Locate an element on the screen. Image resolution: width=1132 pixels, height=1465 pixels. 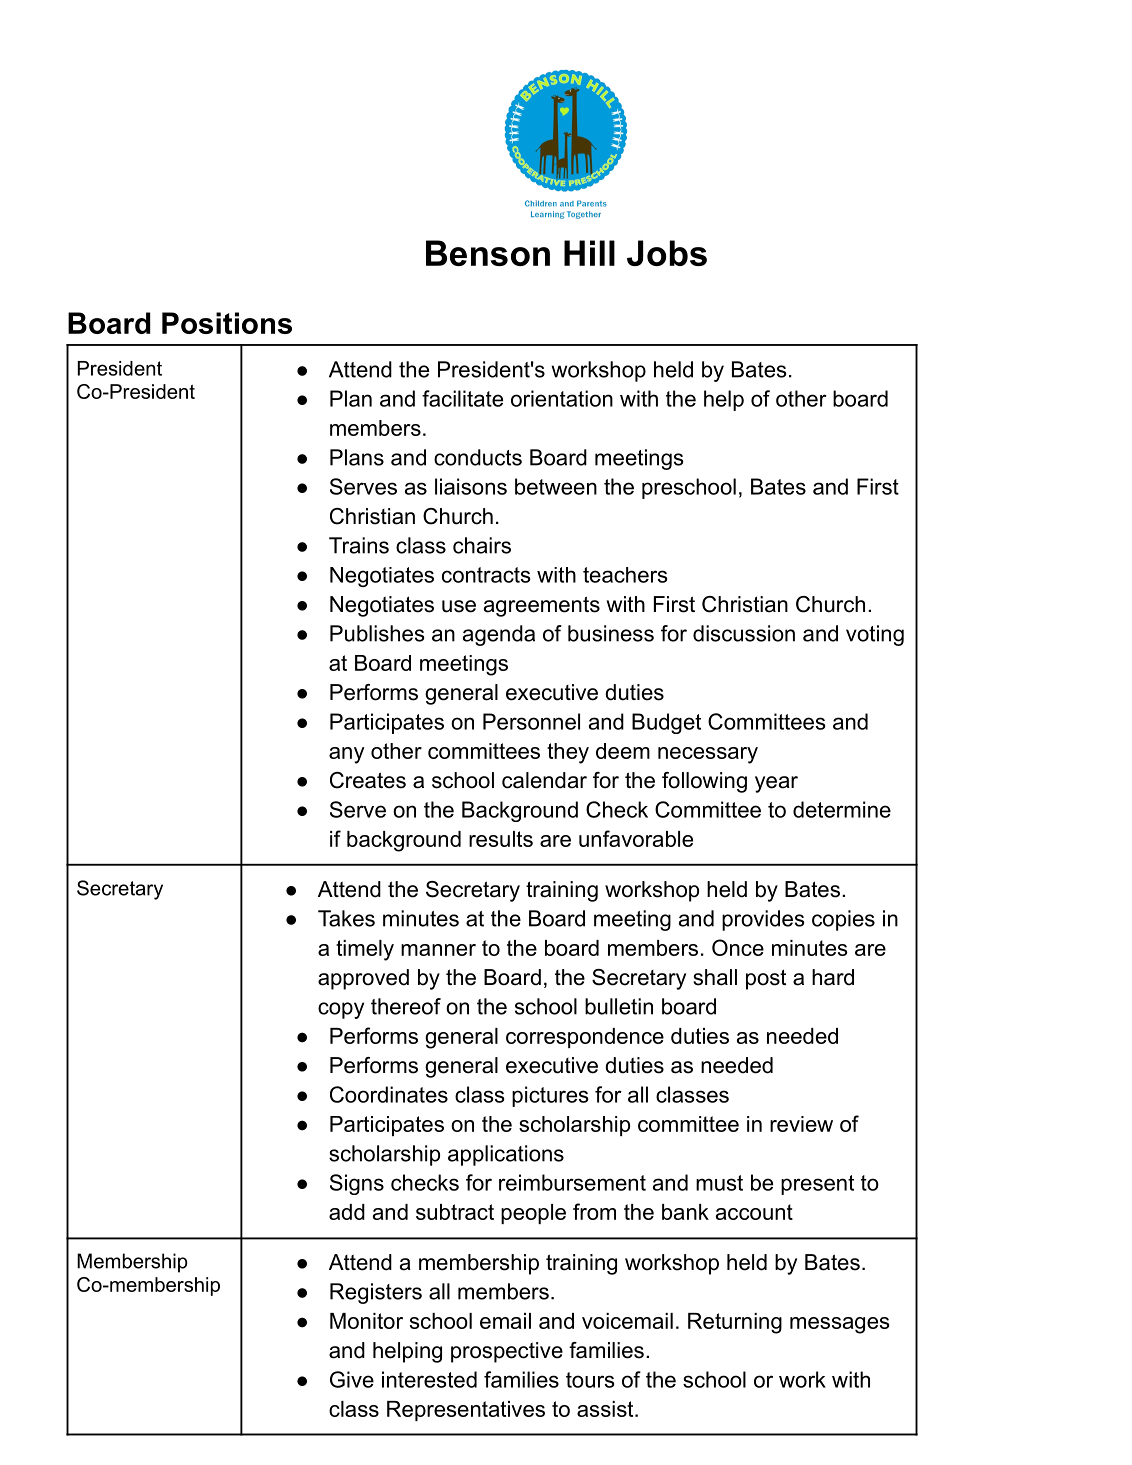
copy is located at coordinates (341, 1010).
